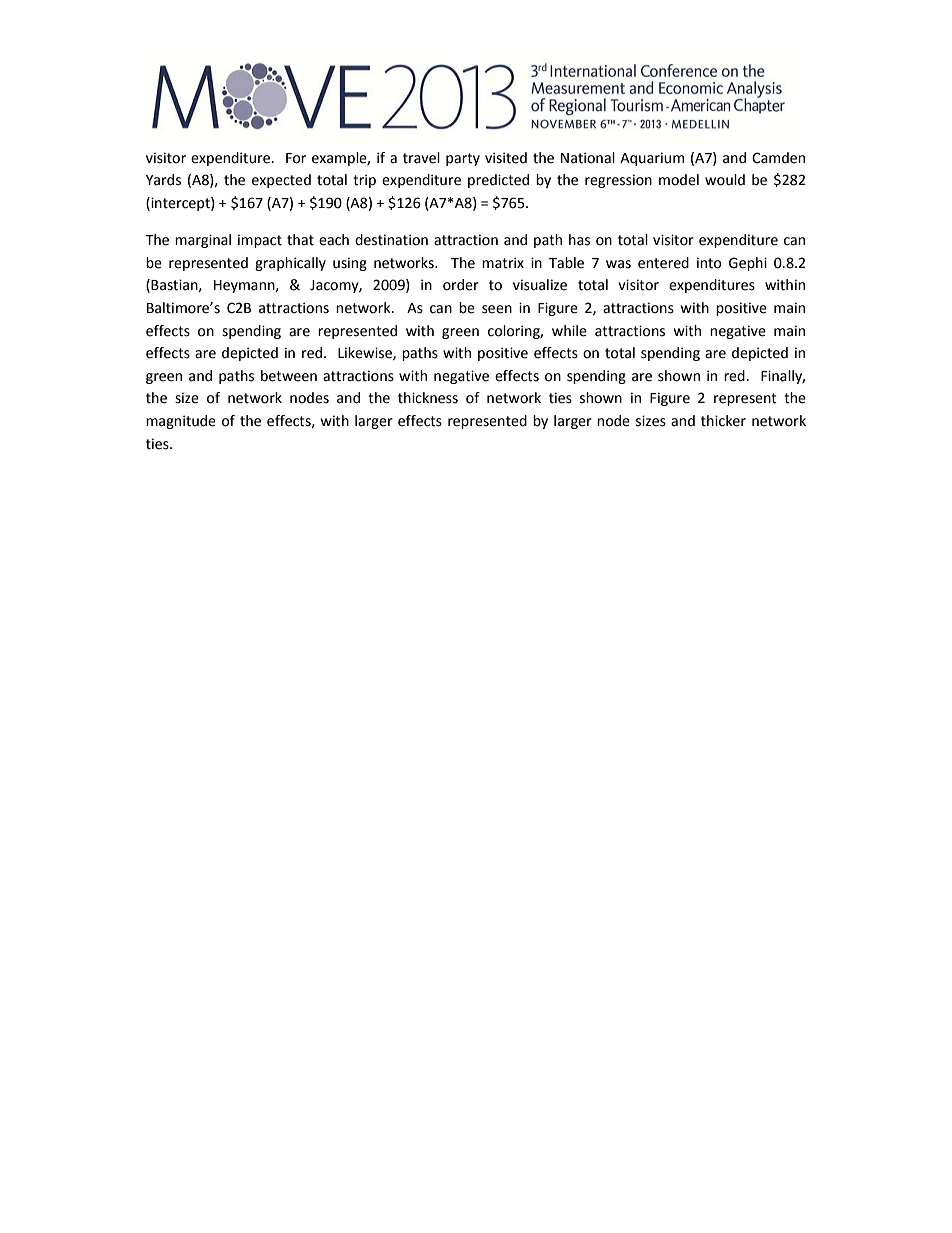  I want to click on thickness, so click(428, 398).
